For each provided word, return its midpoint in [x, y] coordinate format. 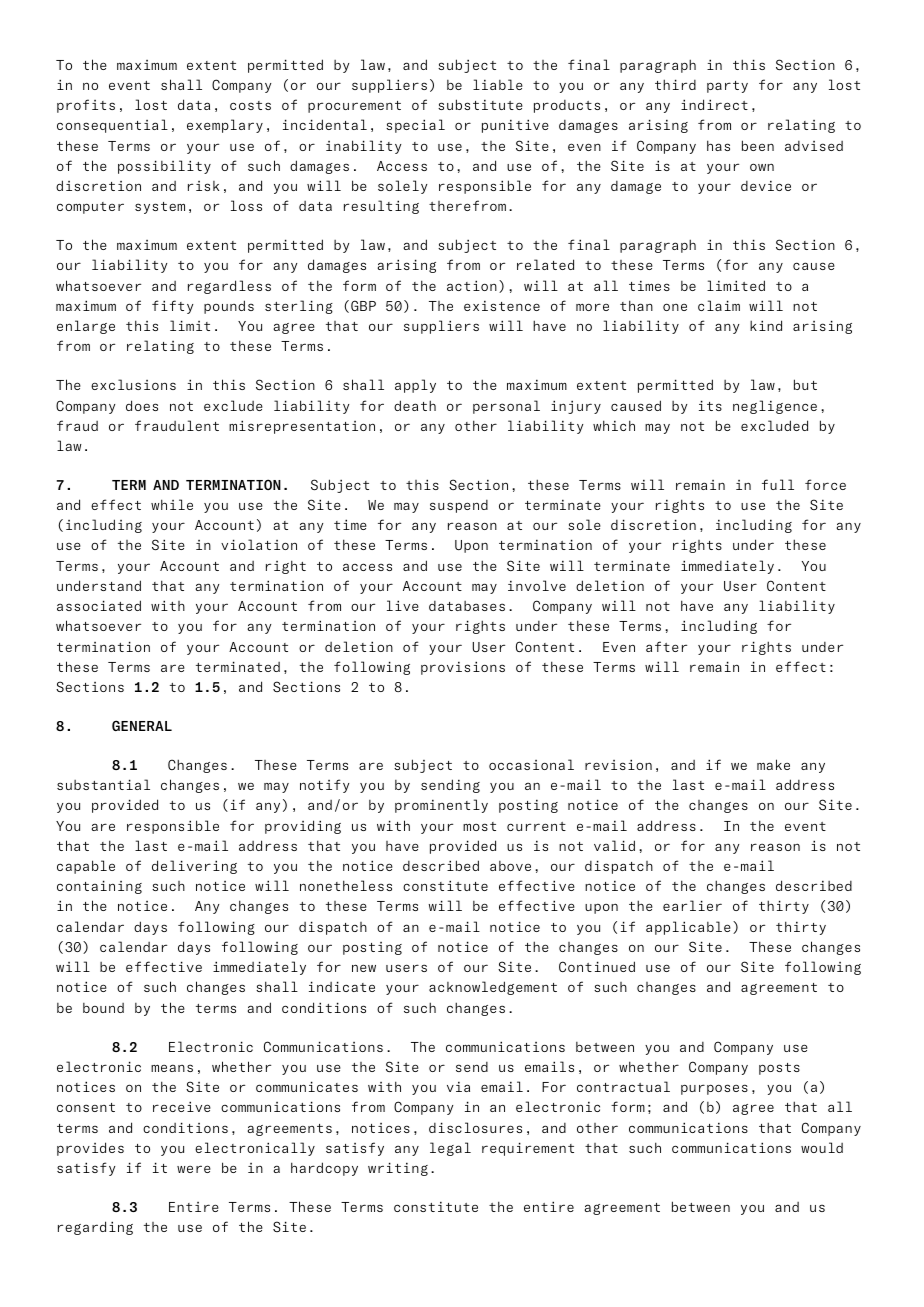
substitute [480, 104]
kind [766, 325]
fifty [172, 307]
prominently [441, 806]
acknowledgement [493, 988]
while [172, 504]
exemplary [225, 126]
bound [103, 1008]
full [778, 484]
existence [502, 305]
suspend [459, 506]
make [773, 764]
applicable [688, 928]
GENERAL [142, 725]
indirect [714, 104]
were [194, 1169]
